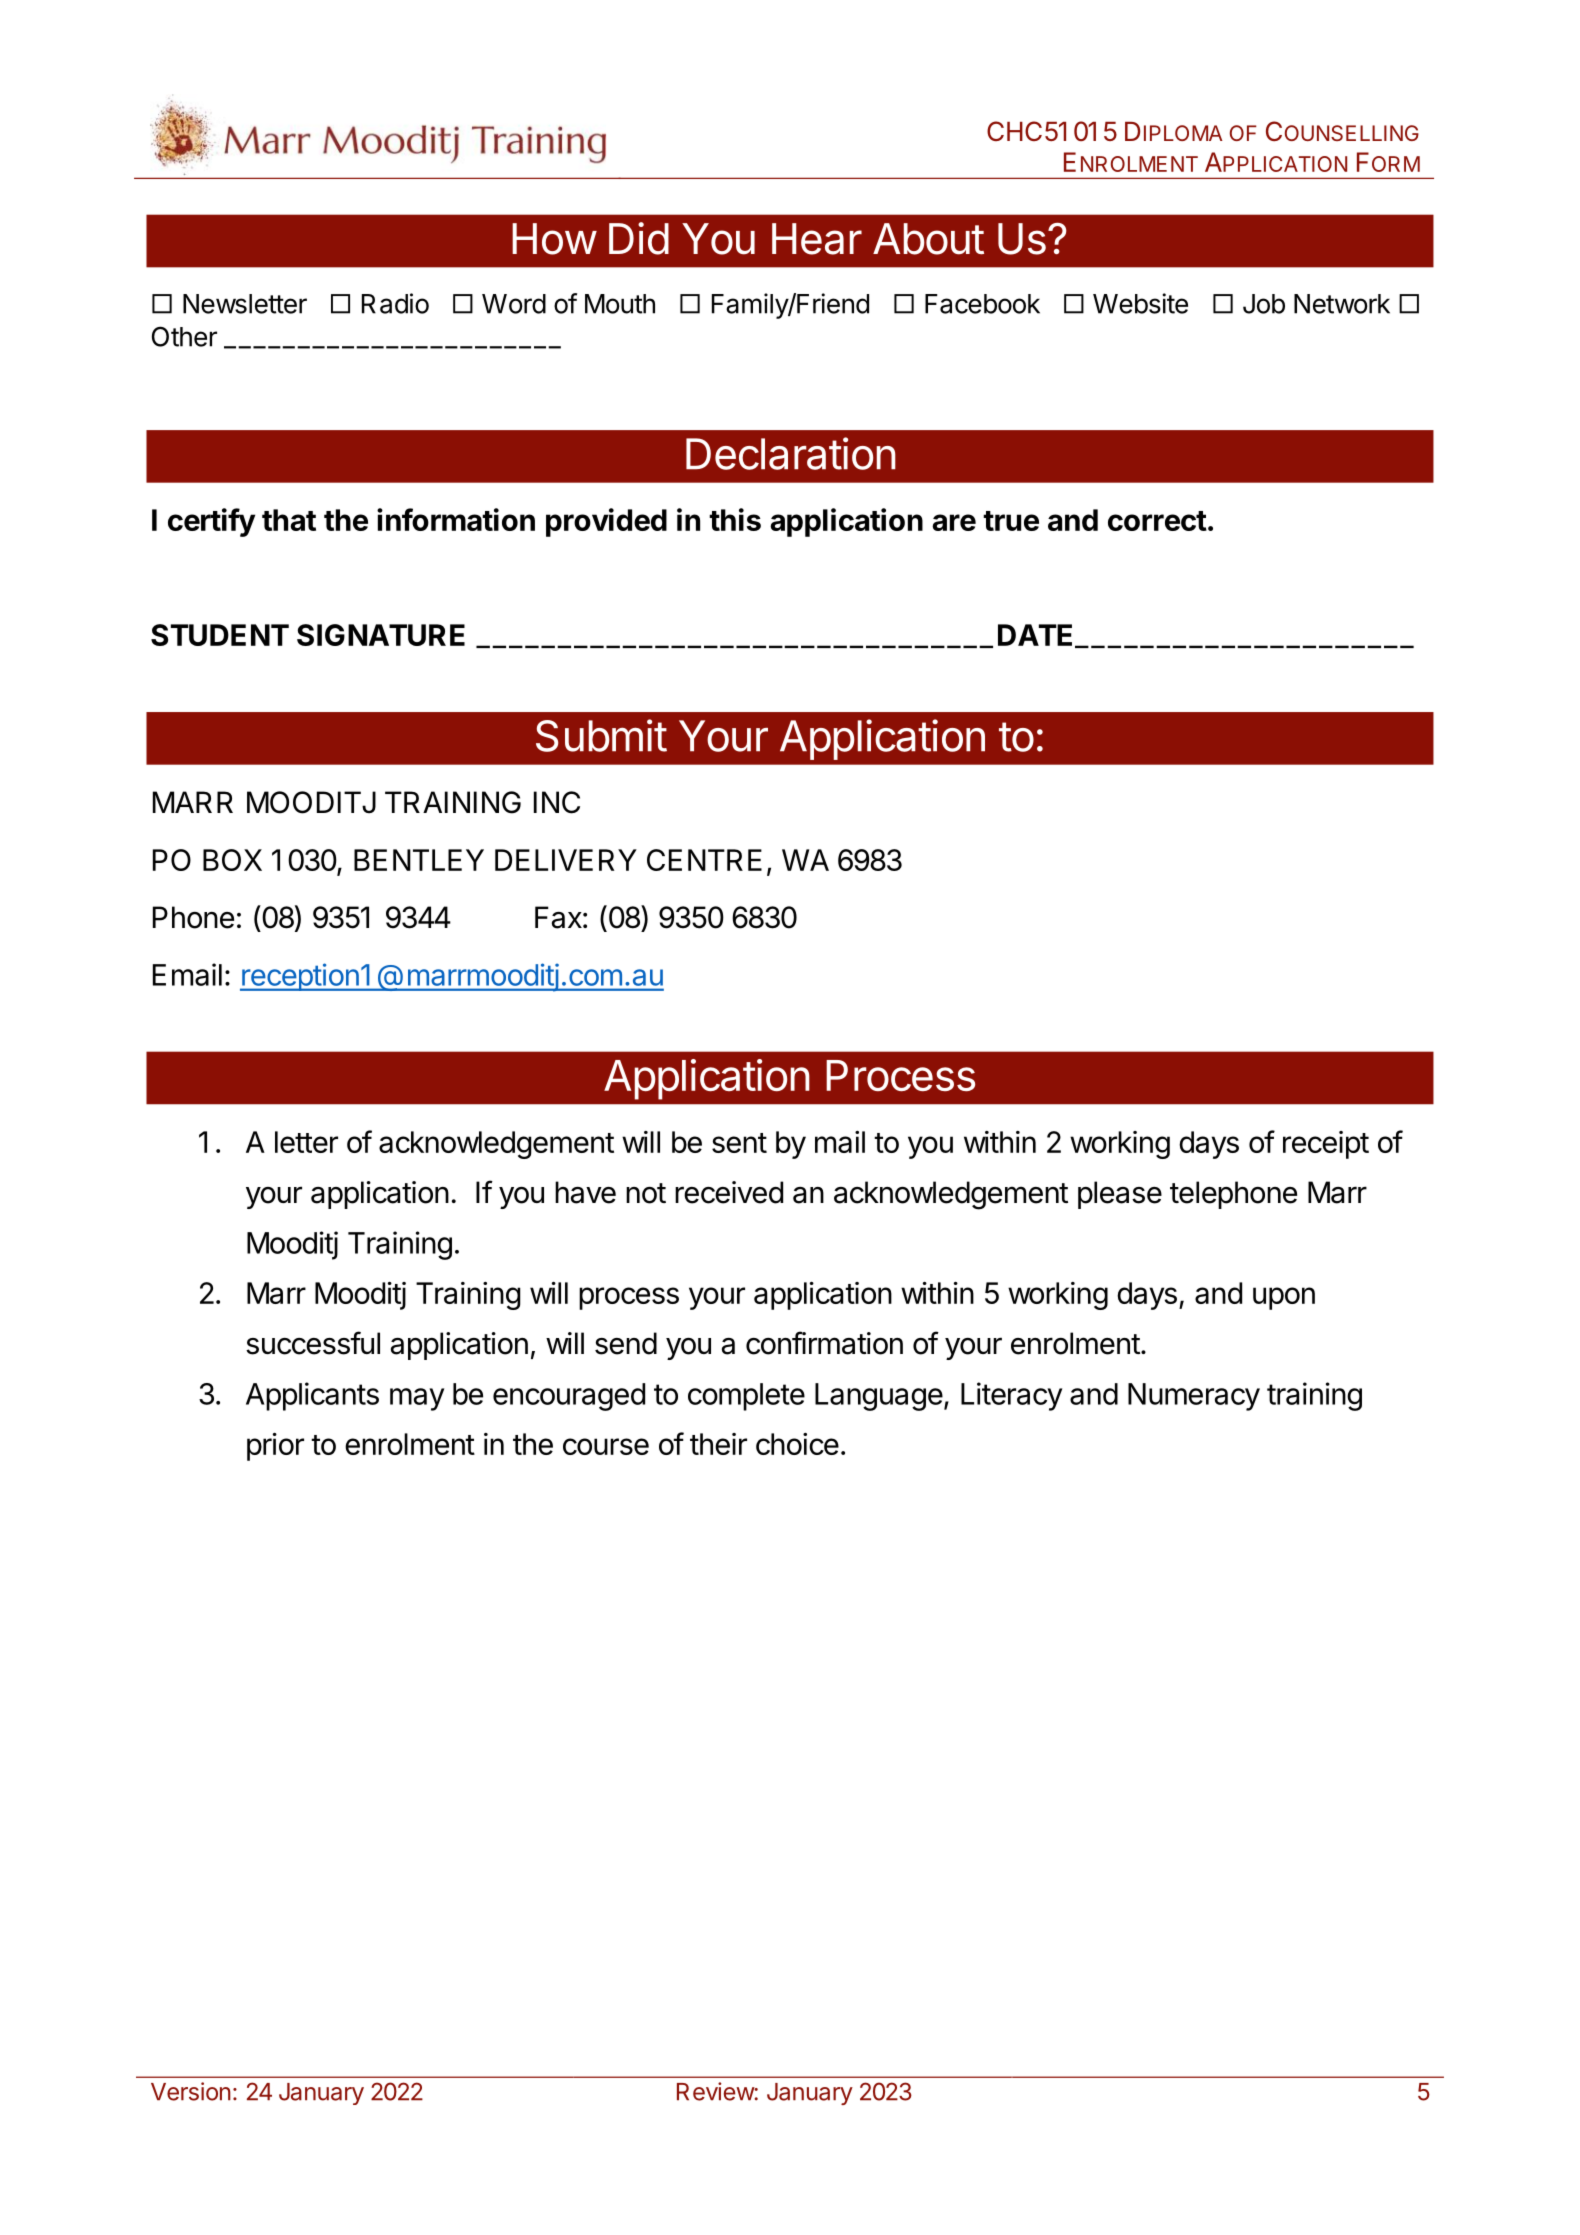  What do you see at coordinates (817, 239) in the page?
I see `Hear` at bounding box center [817, 239].
